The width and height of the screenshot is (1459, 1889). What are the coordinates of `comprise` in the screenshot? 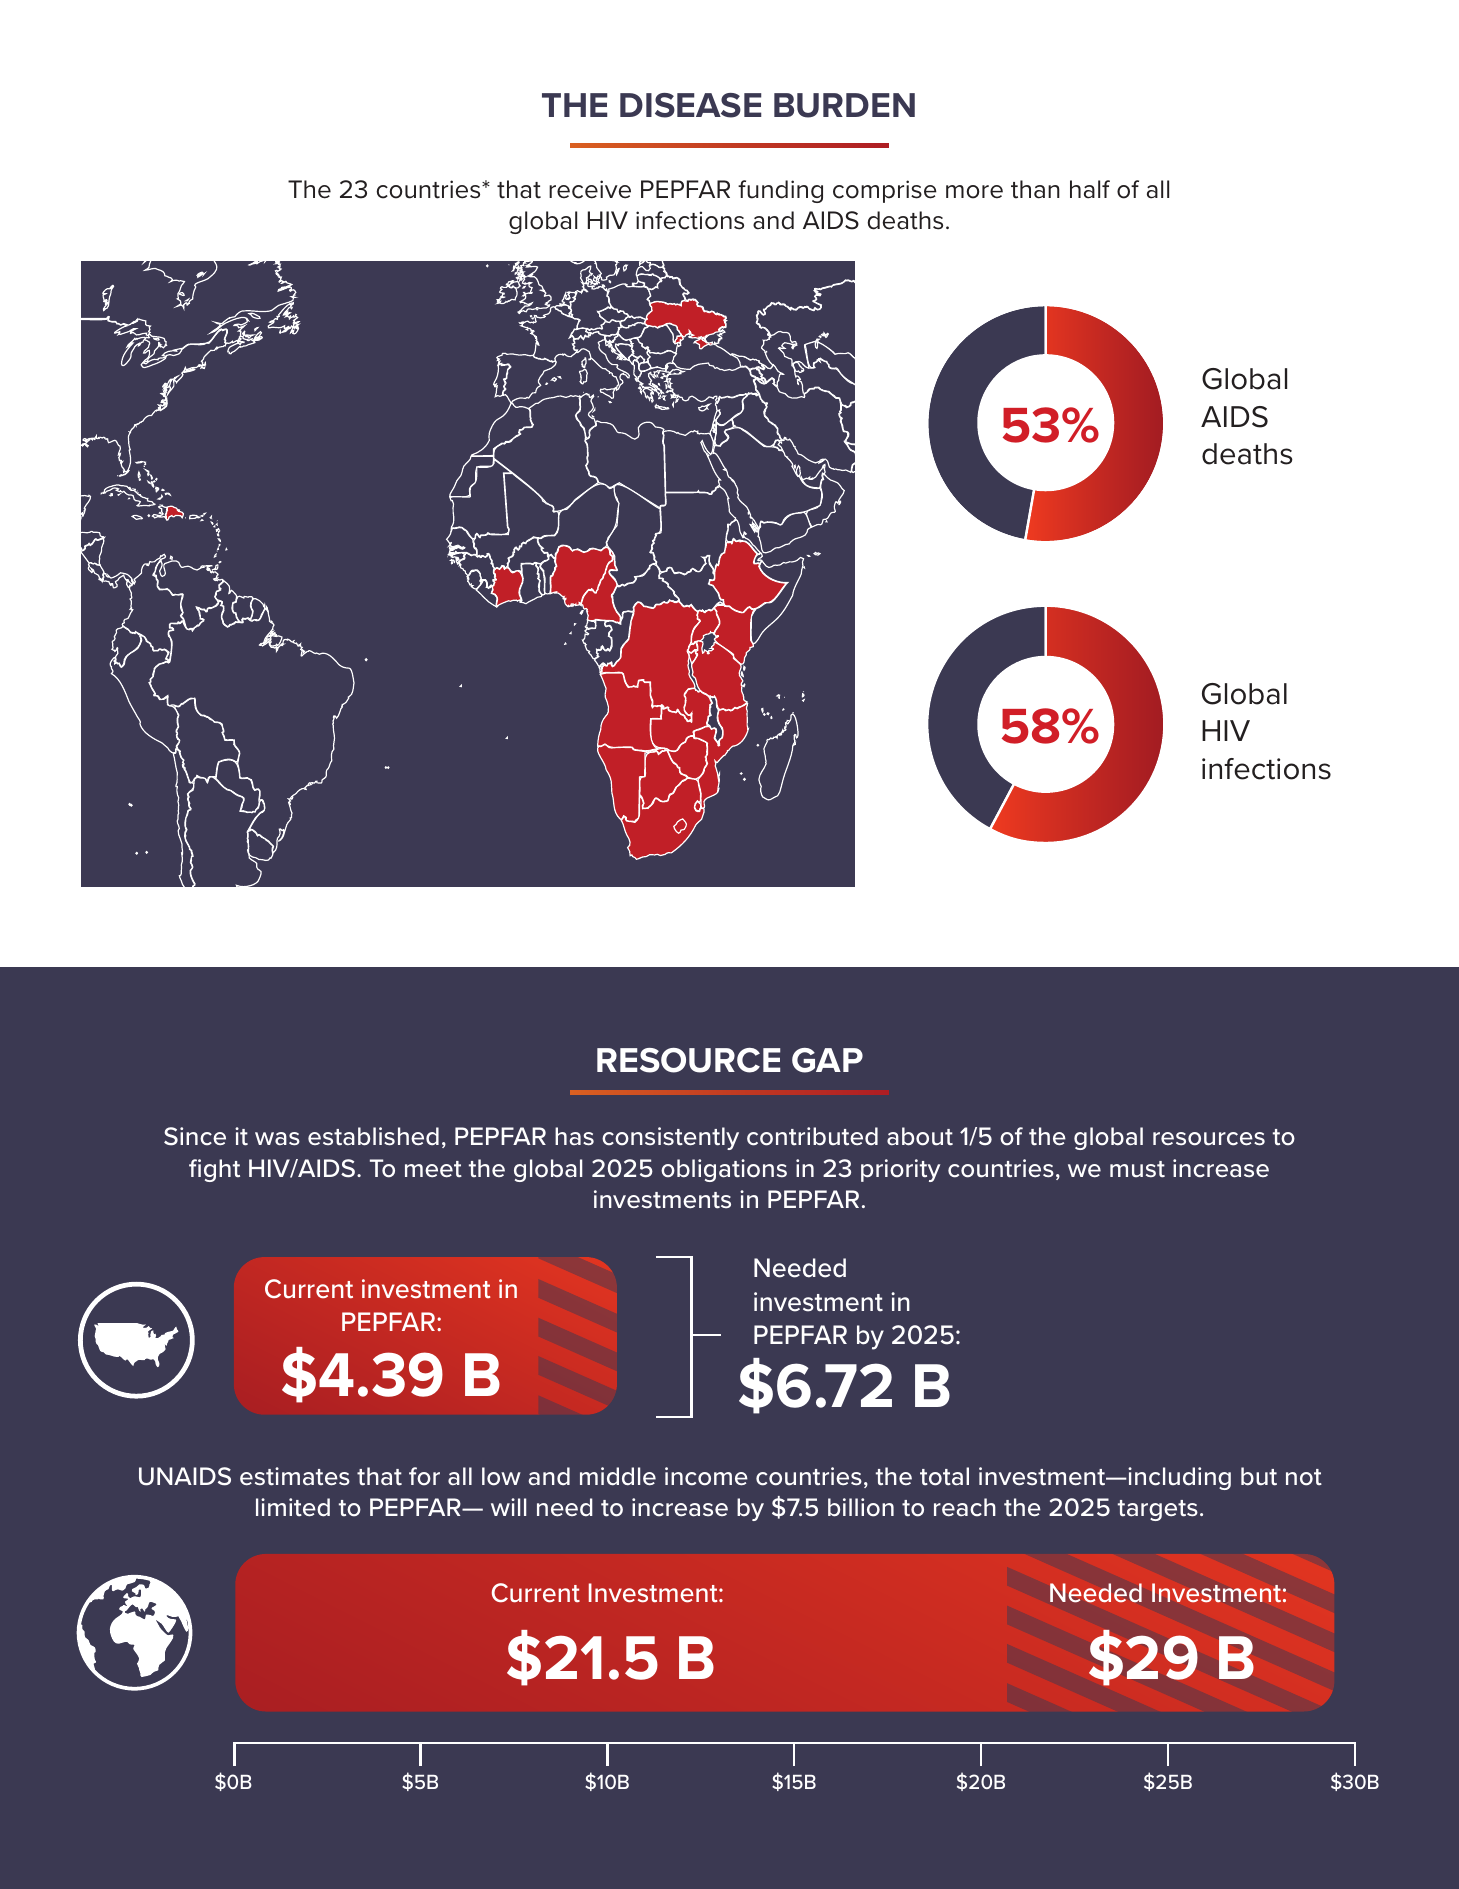 It's located at (885, 191).
